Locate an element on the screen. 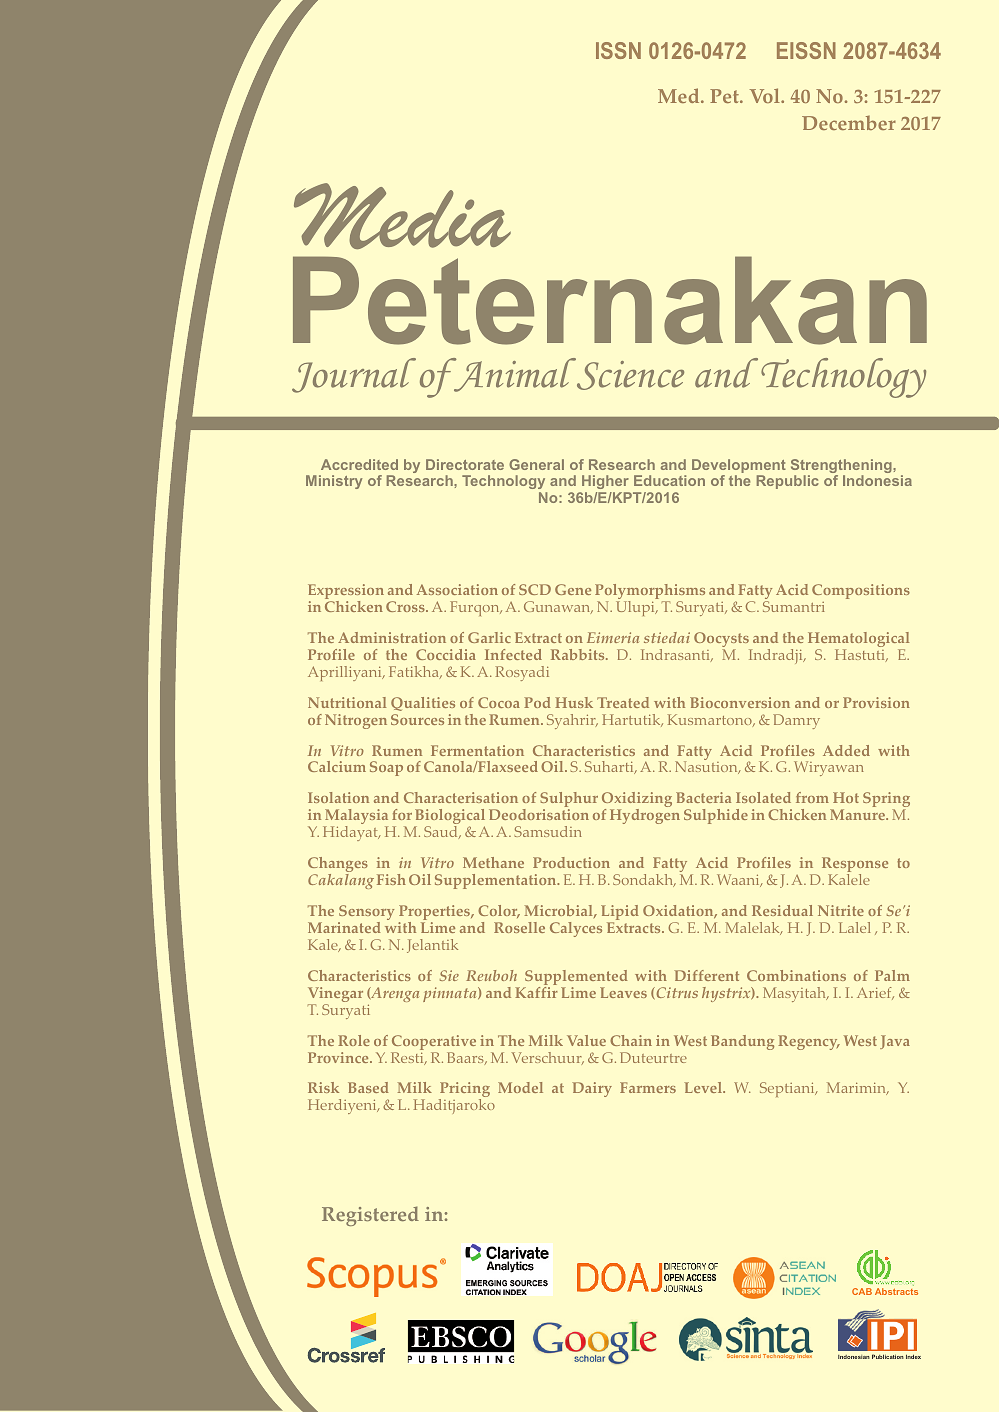 The image size is (999, 1412). Provision is located at coordinates (876, 702).
